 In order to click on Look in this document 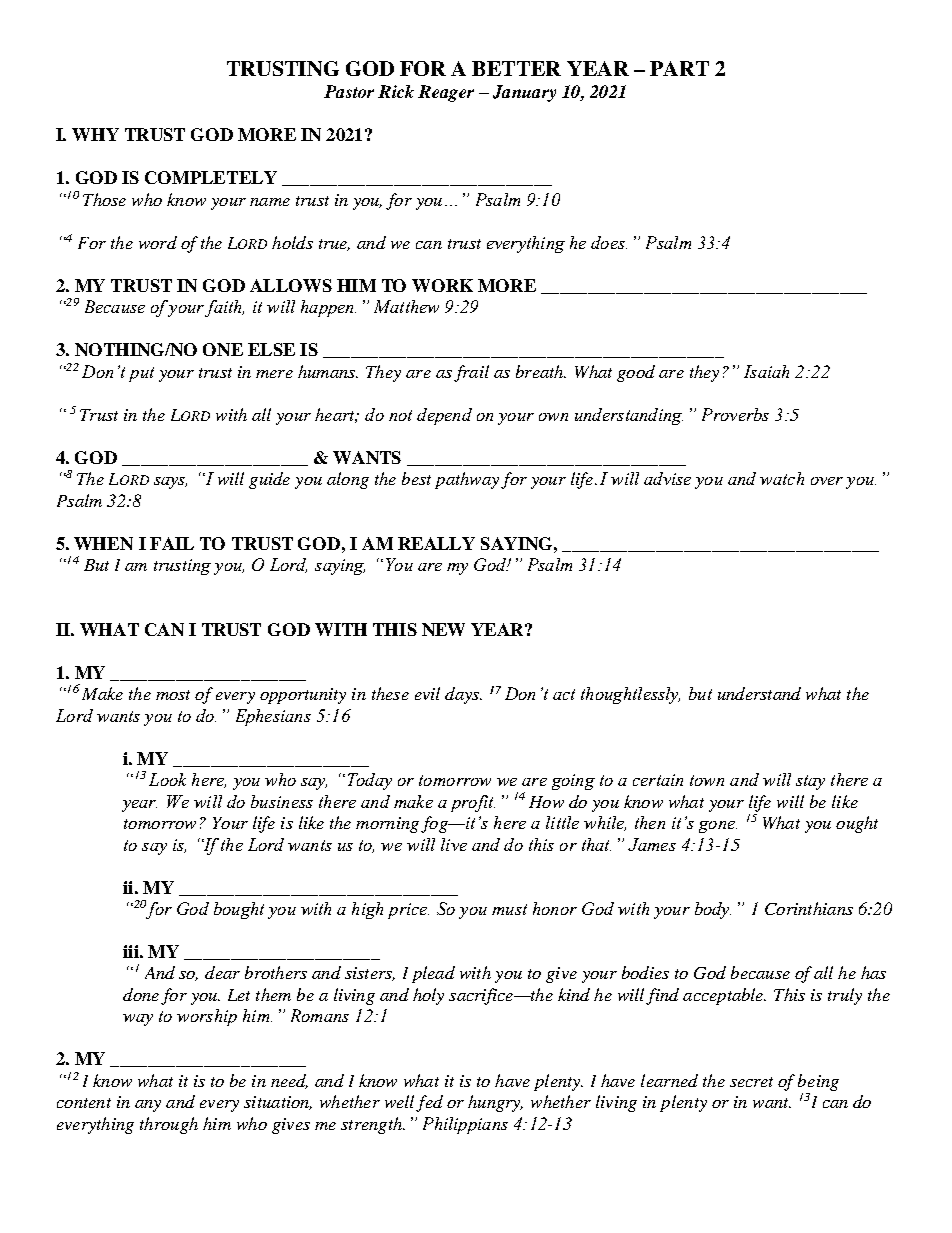, I will do `click(167, 779)`.
